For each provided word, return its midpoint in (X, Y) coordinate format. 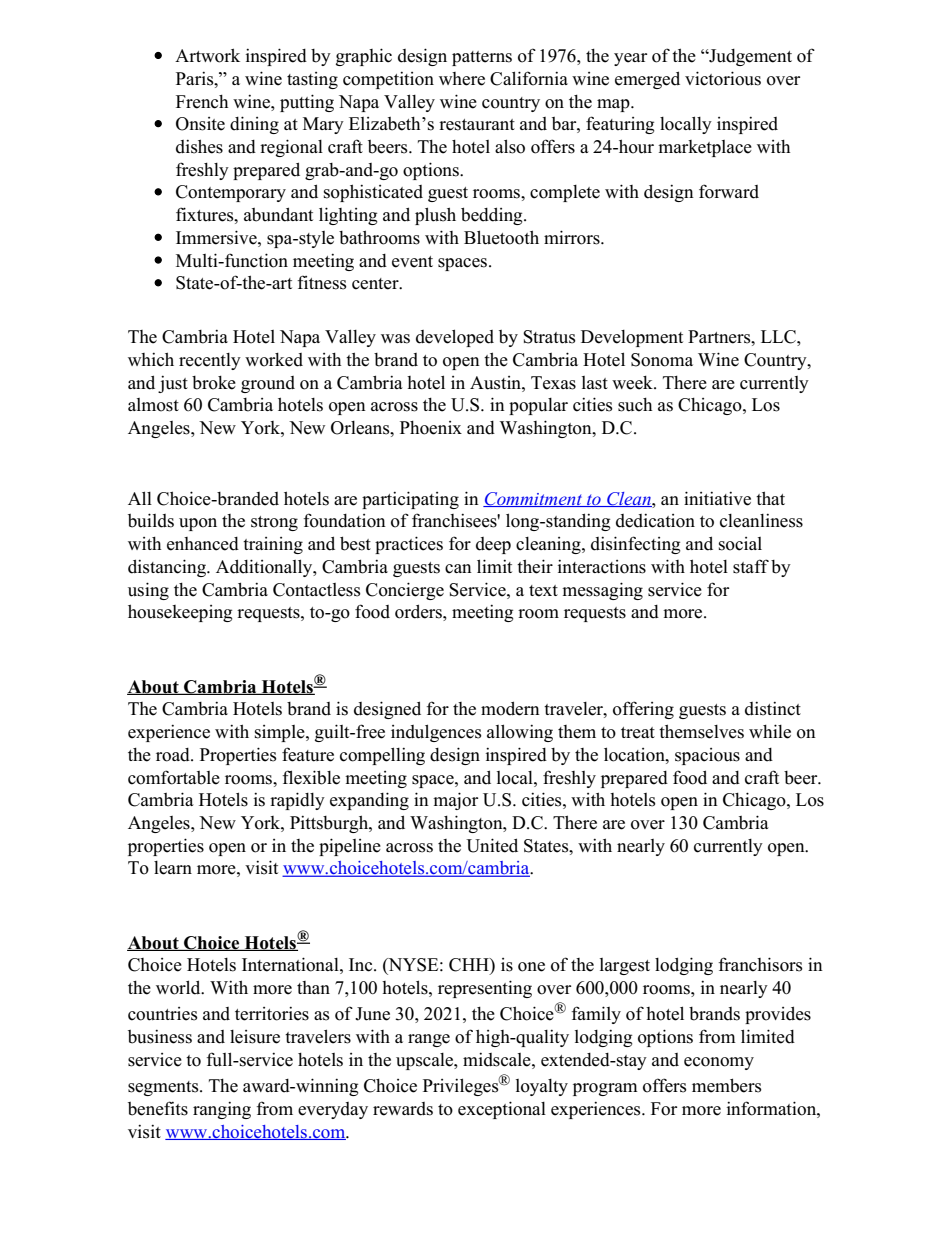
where (462, 79)
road (174, 755)
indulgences (436, 733)
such (635, 405)
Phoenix (431, 428)
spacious (707, 756)
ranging (222, 1110)
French (202, 102)
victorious (723, 78)
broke (214, 383)
